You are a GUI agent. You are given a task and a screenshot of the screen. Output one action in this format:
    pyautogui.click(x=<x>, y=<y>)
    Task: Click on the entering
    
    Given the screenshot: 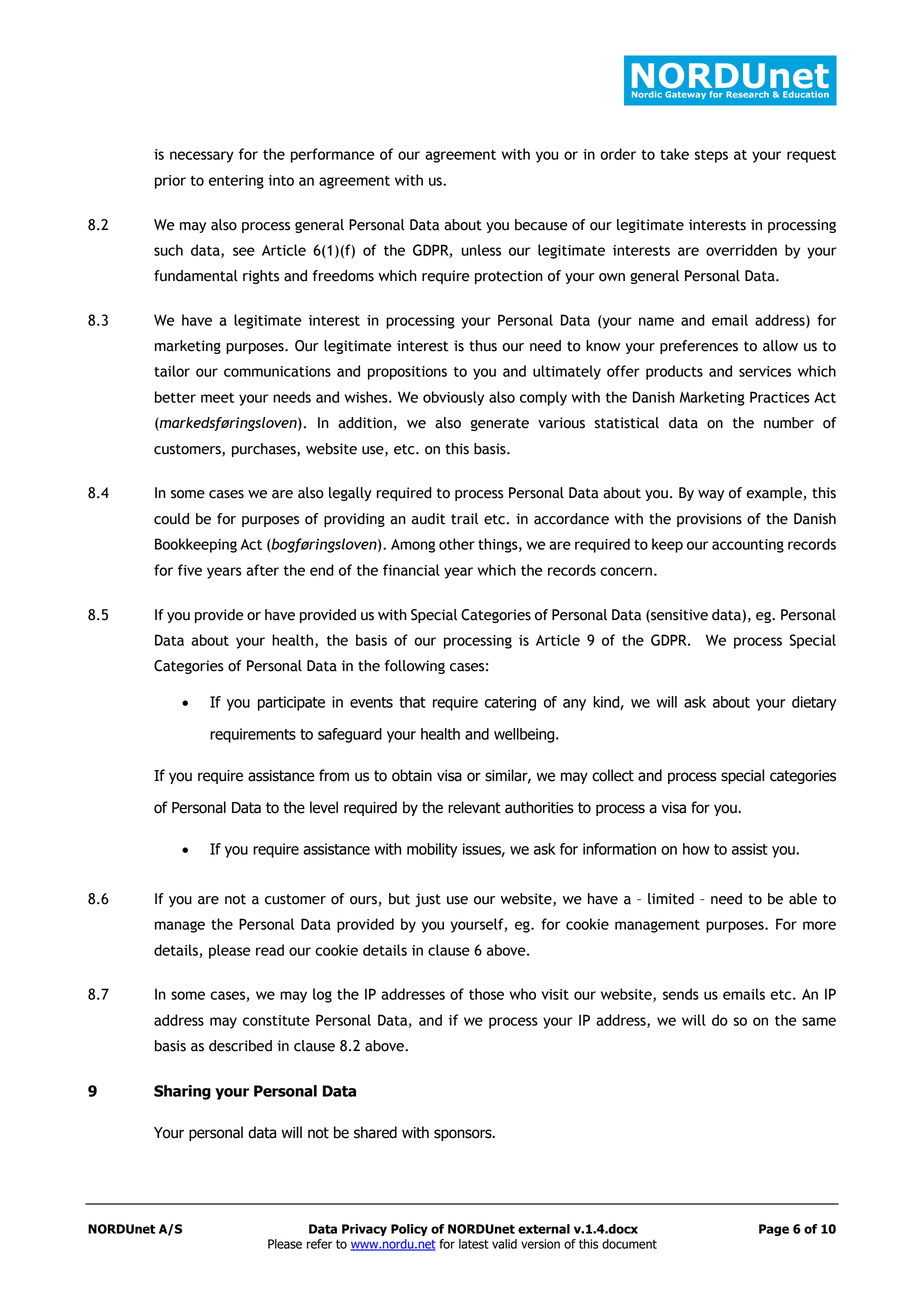 What is the action you would take?
    pyautogui.click(x=236, y=182)
